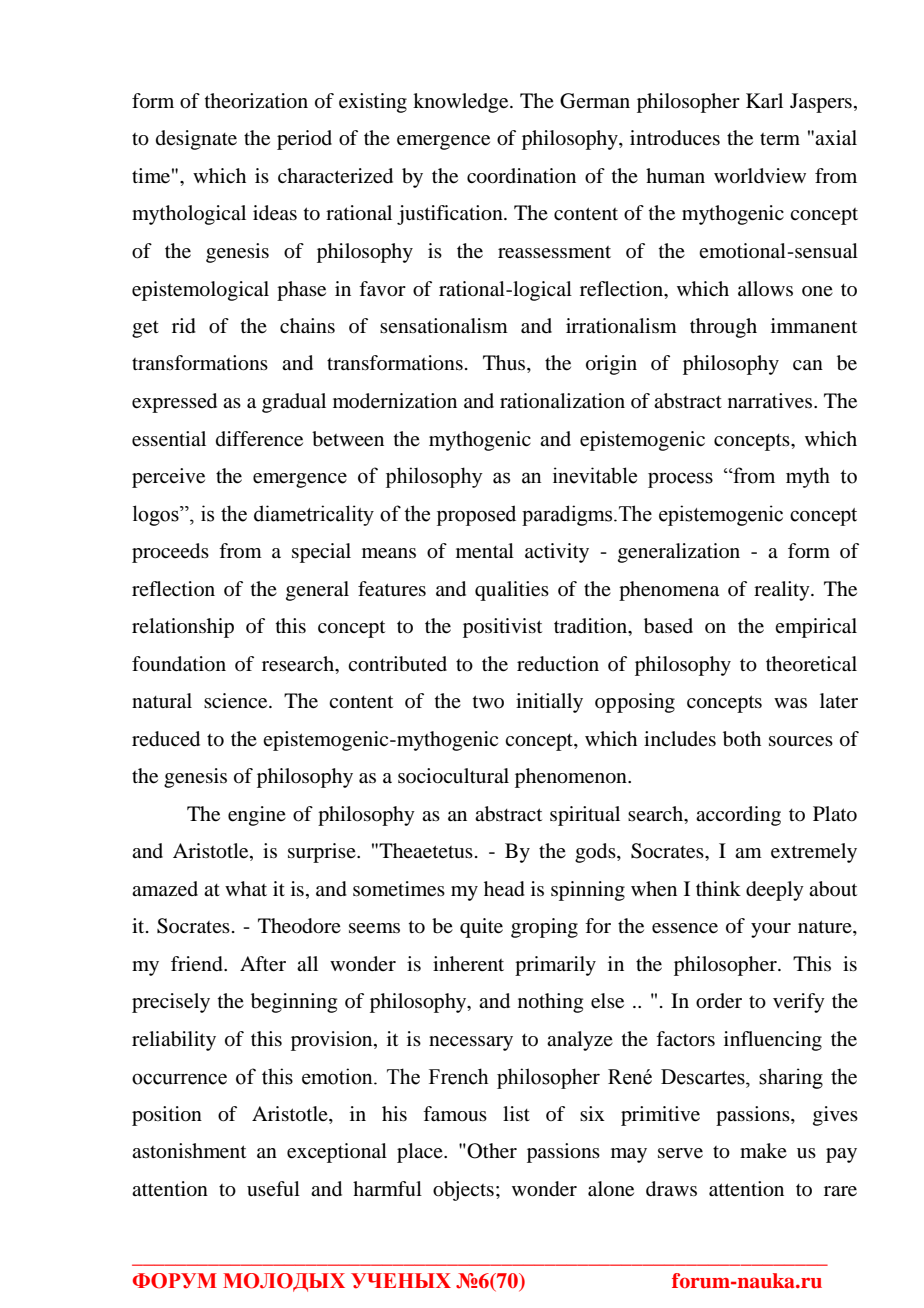  What do you see at coordinates (468, 964) in the document?
I see `inherent` at bounding box center [468, 964].
